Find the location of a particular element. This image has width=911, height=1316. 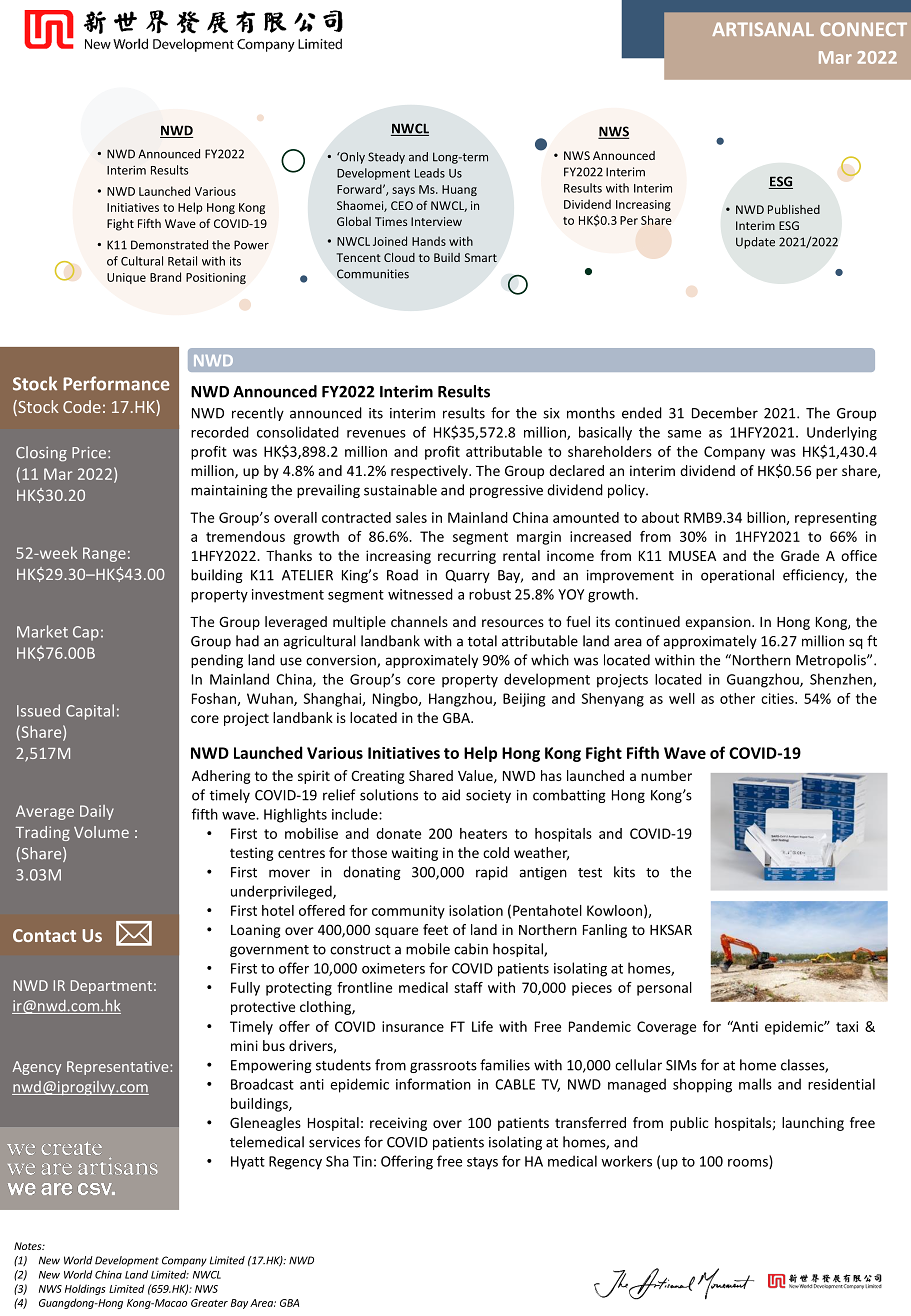

Demonstrated is located at coordinates (169, 245).
